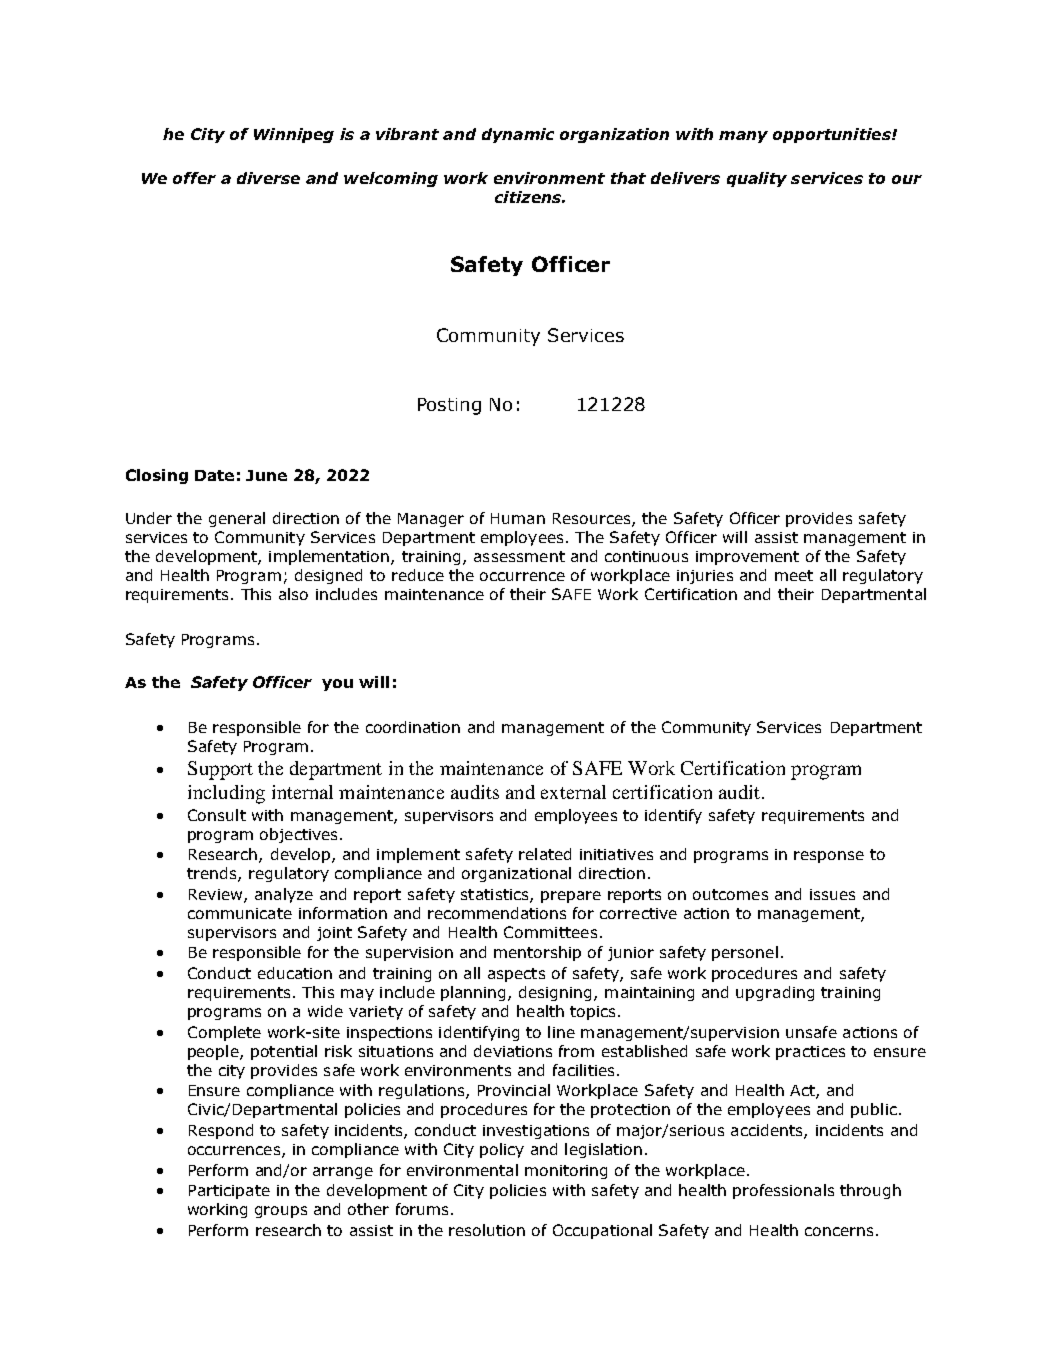 The image size is (1061, 1372). What do you see at coordinates (545, 854) in the screenshot?
I see `related` at bounding box center [545, 854].
